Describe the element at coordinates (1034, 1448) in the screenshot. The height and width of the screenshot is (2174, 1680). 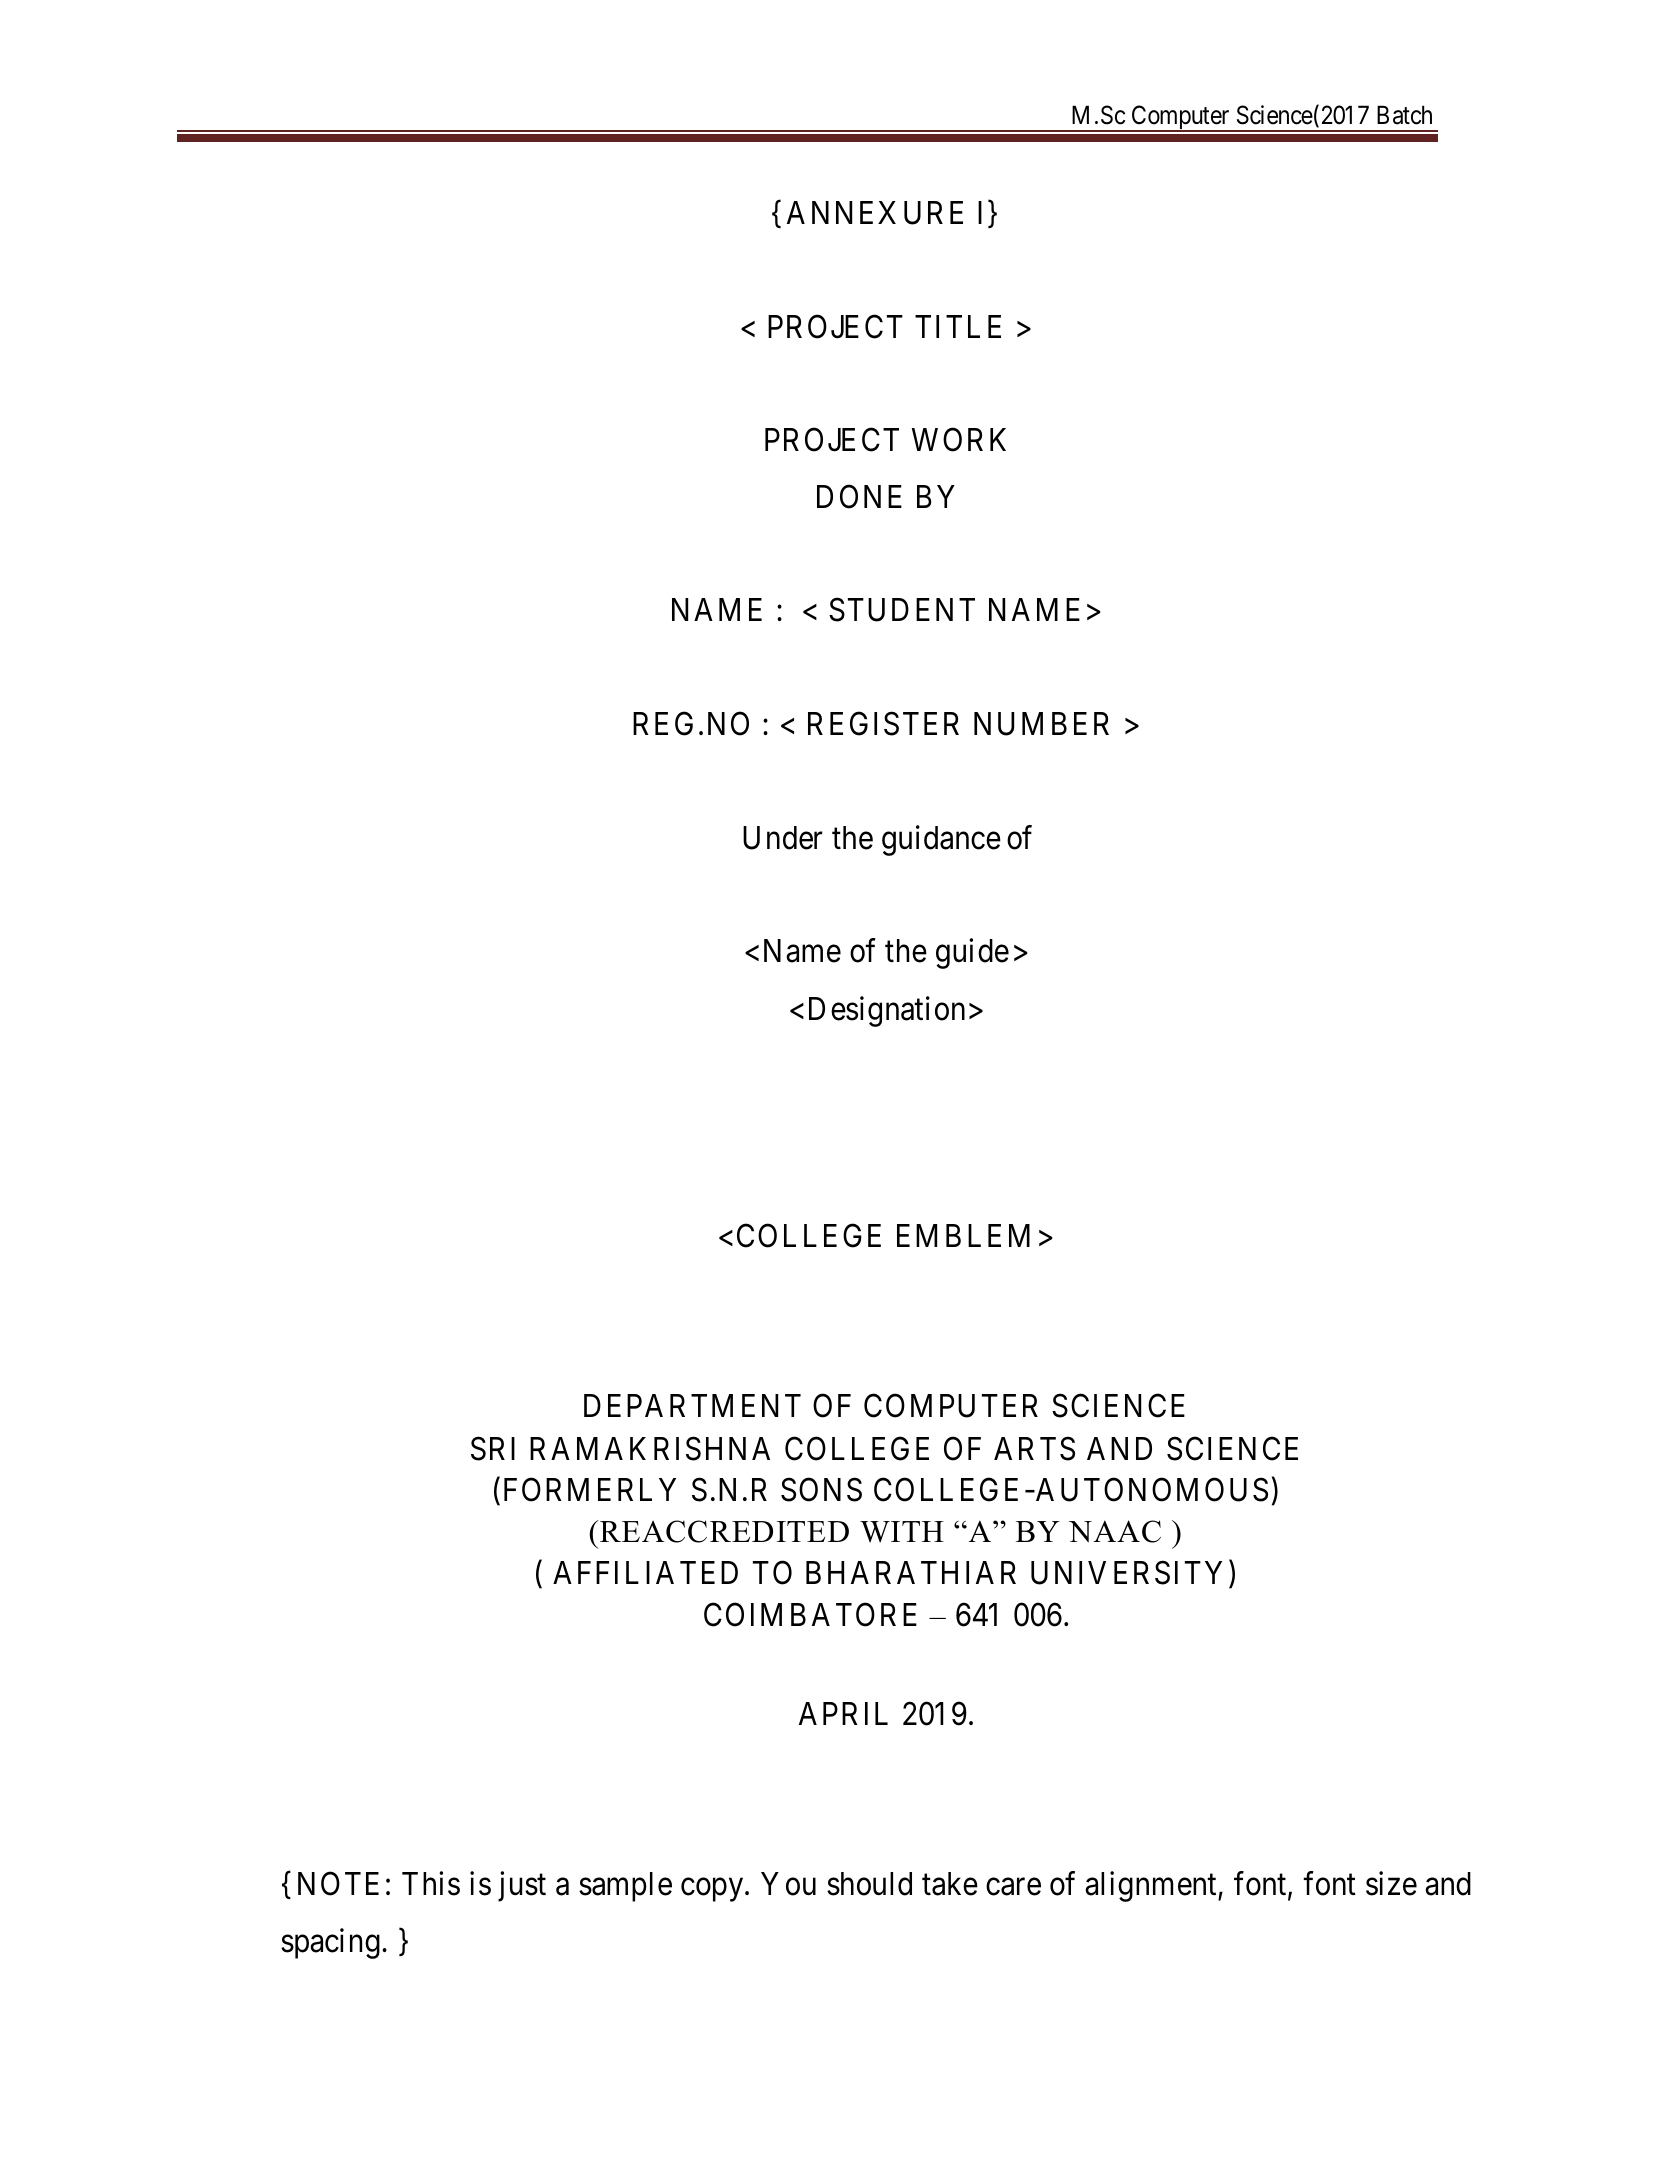
I see `ARTS` at that location.
